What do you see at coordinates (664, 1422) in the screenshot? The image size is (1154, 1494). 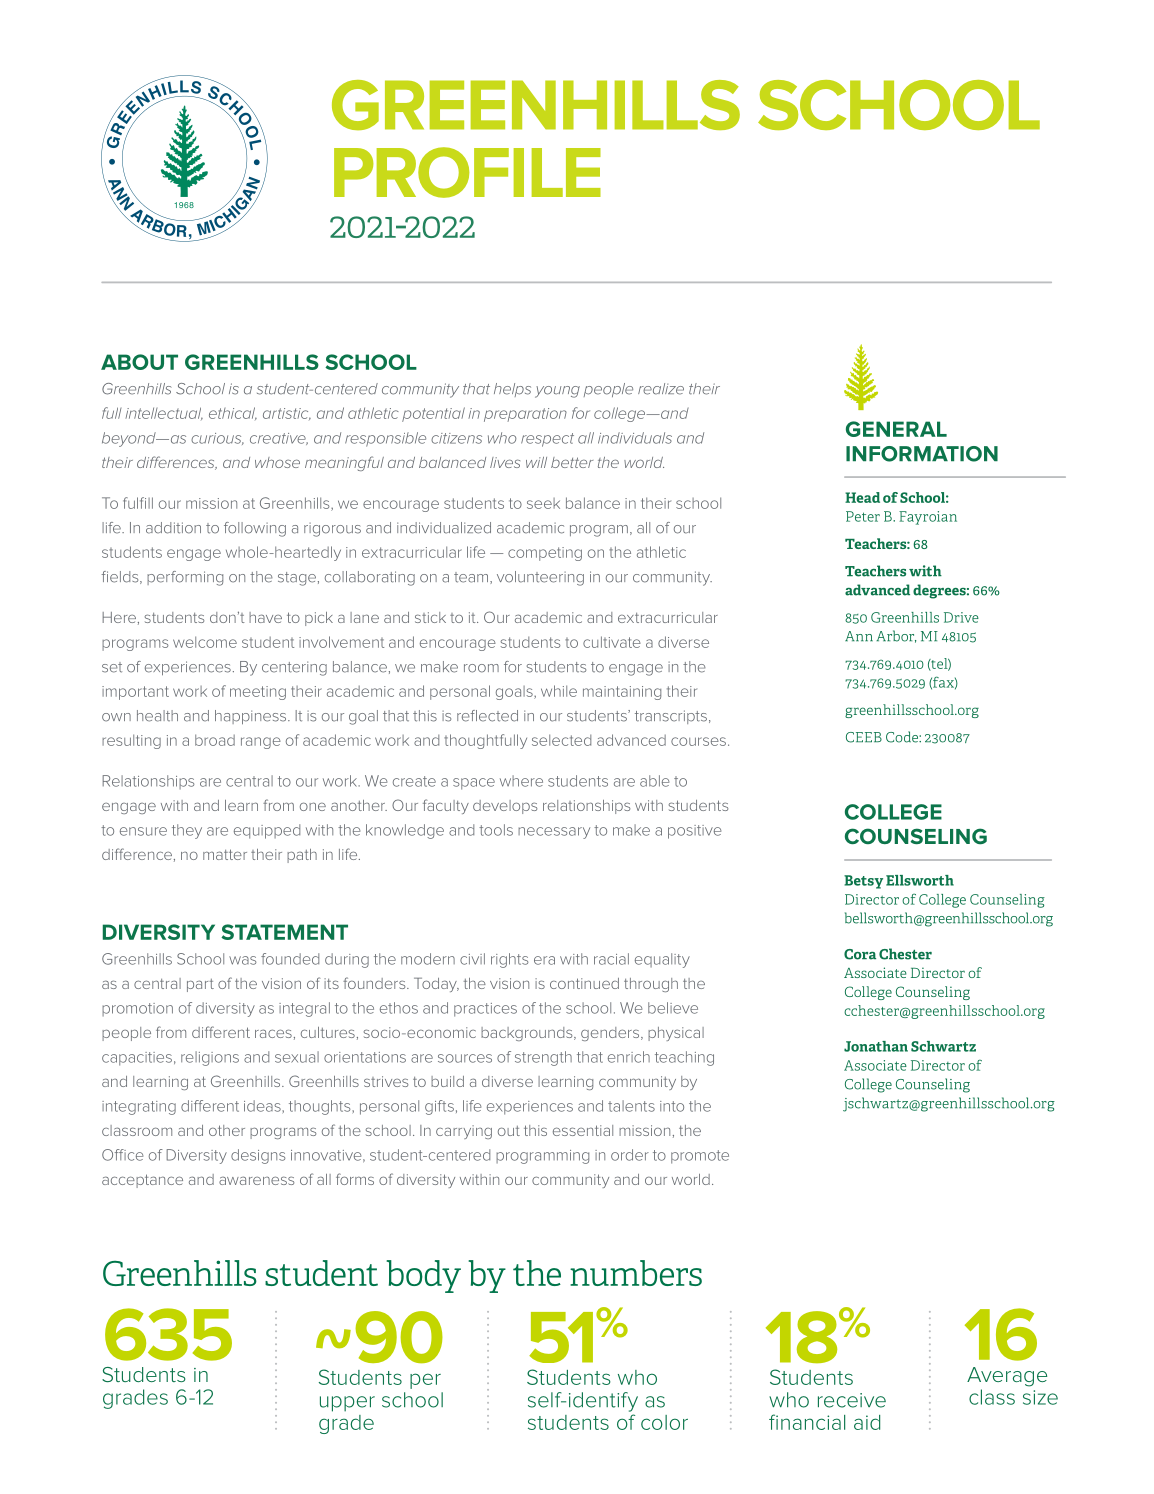 I see `color` at bounding box center [664, 1422].
